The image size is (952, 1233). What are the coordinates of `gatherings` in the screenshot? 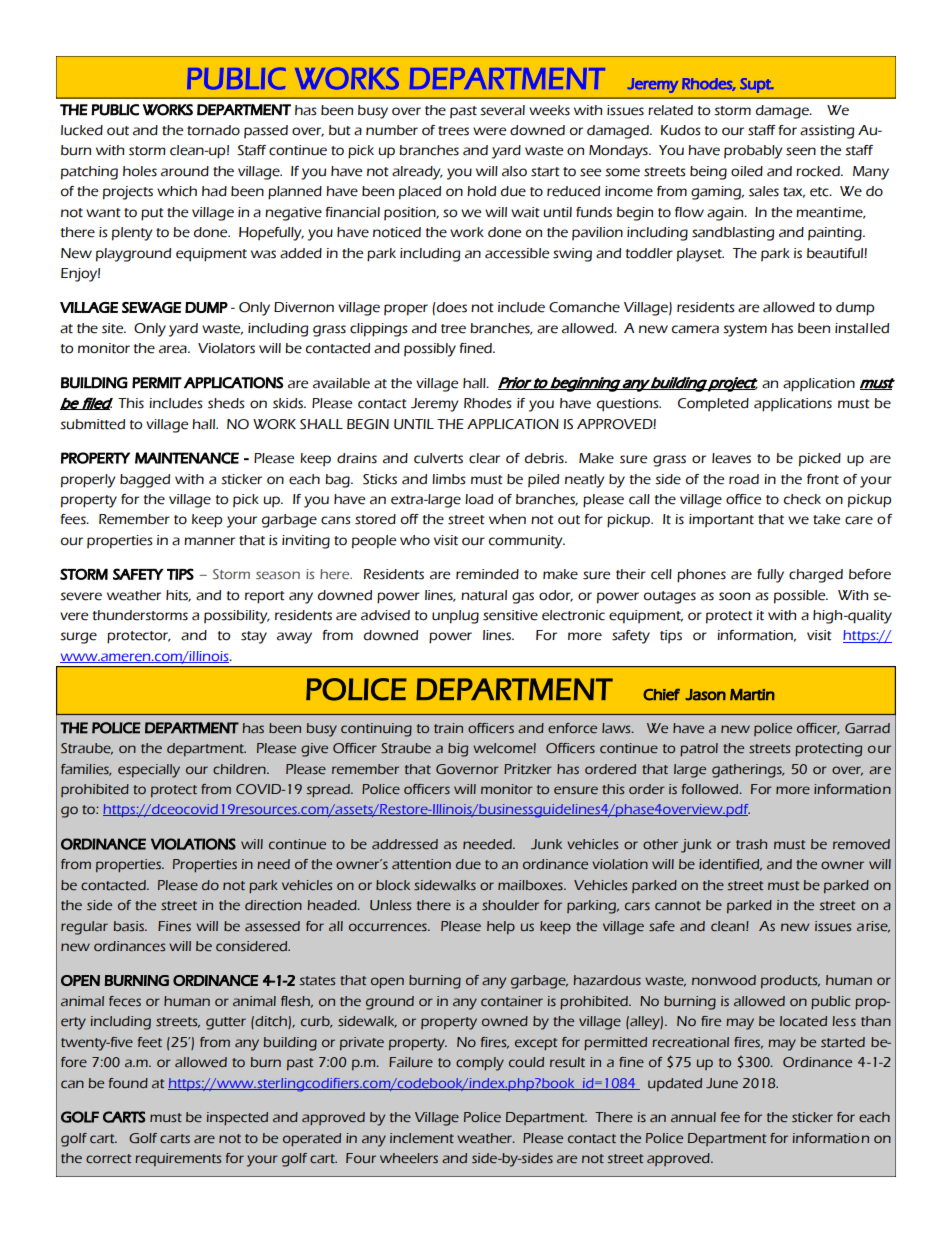 It's located at (748, 771).
